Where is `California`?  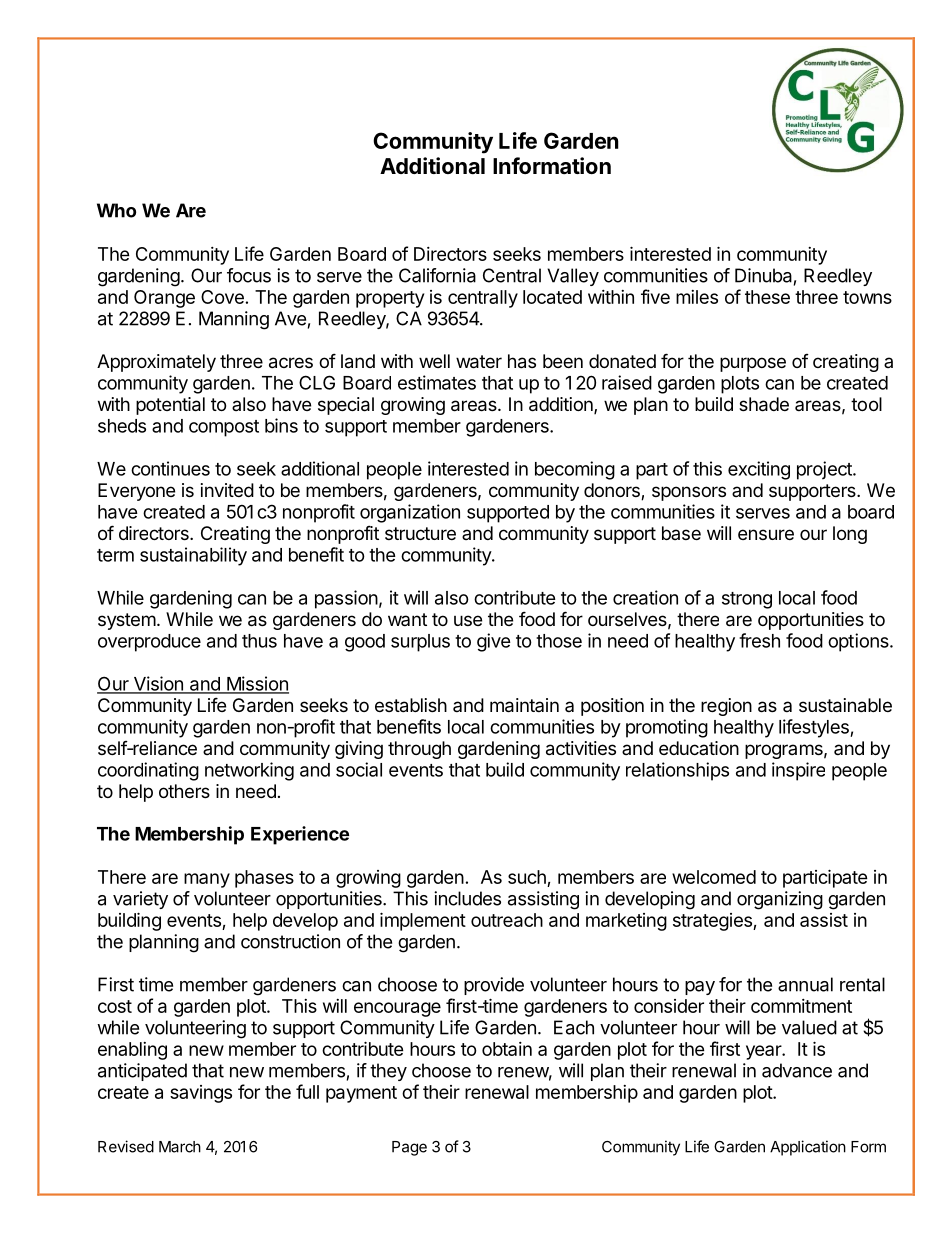
California is located at coordinates (437, 275).
